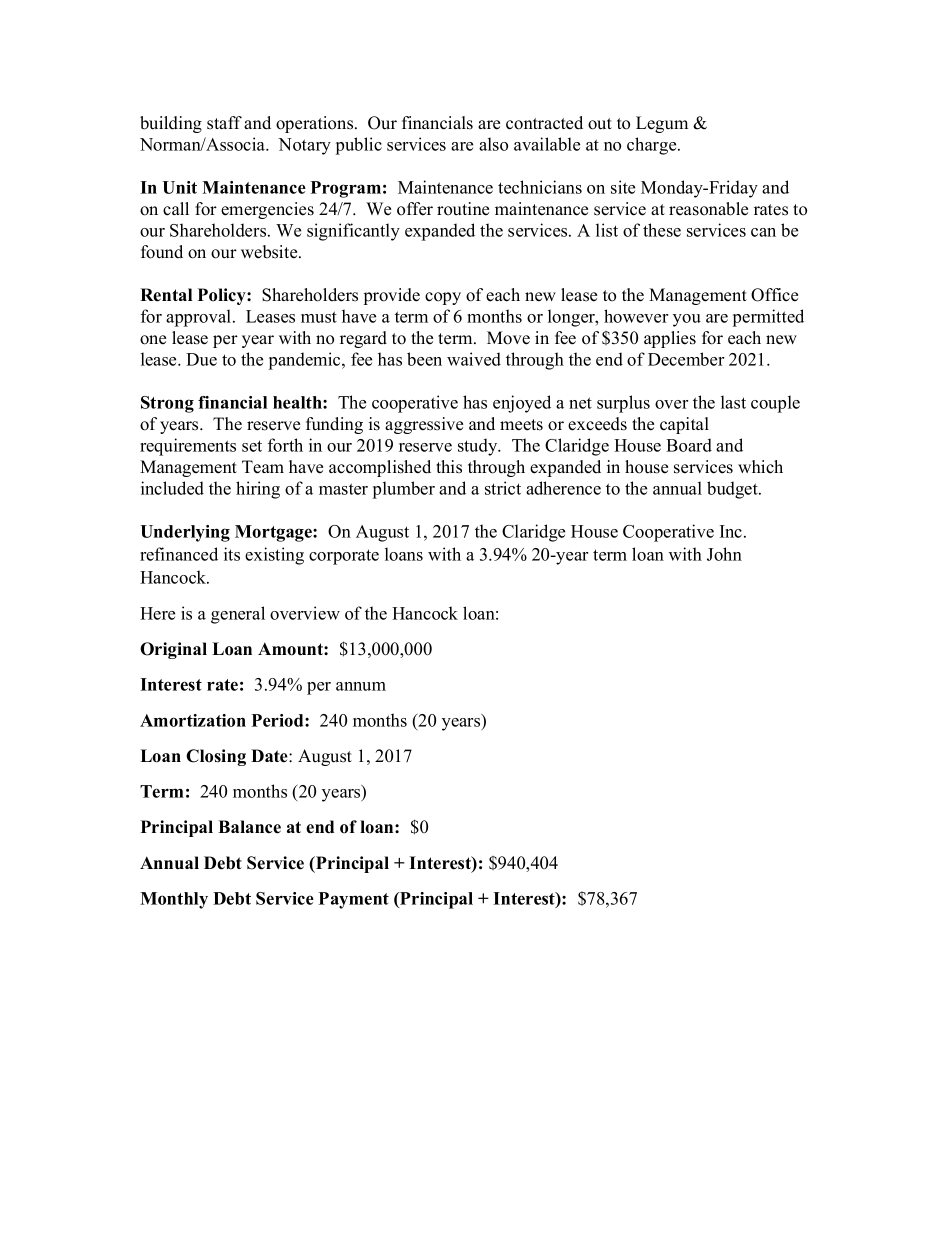 This screenshot has height=1233, width=952. I want to click on staff, so click(224, 123).
